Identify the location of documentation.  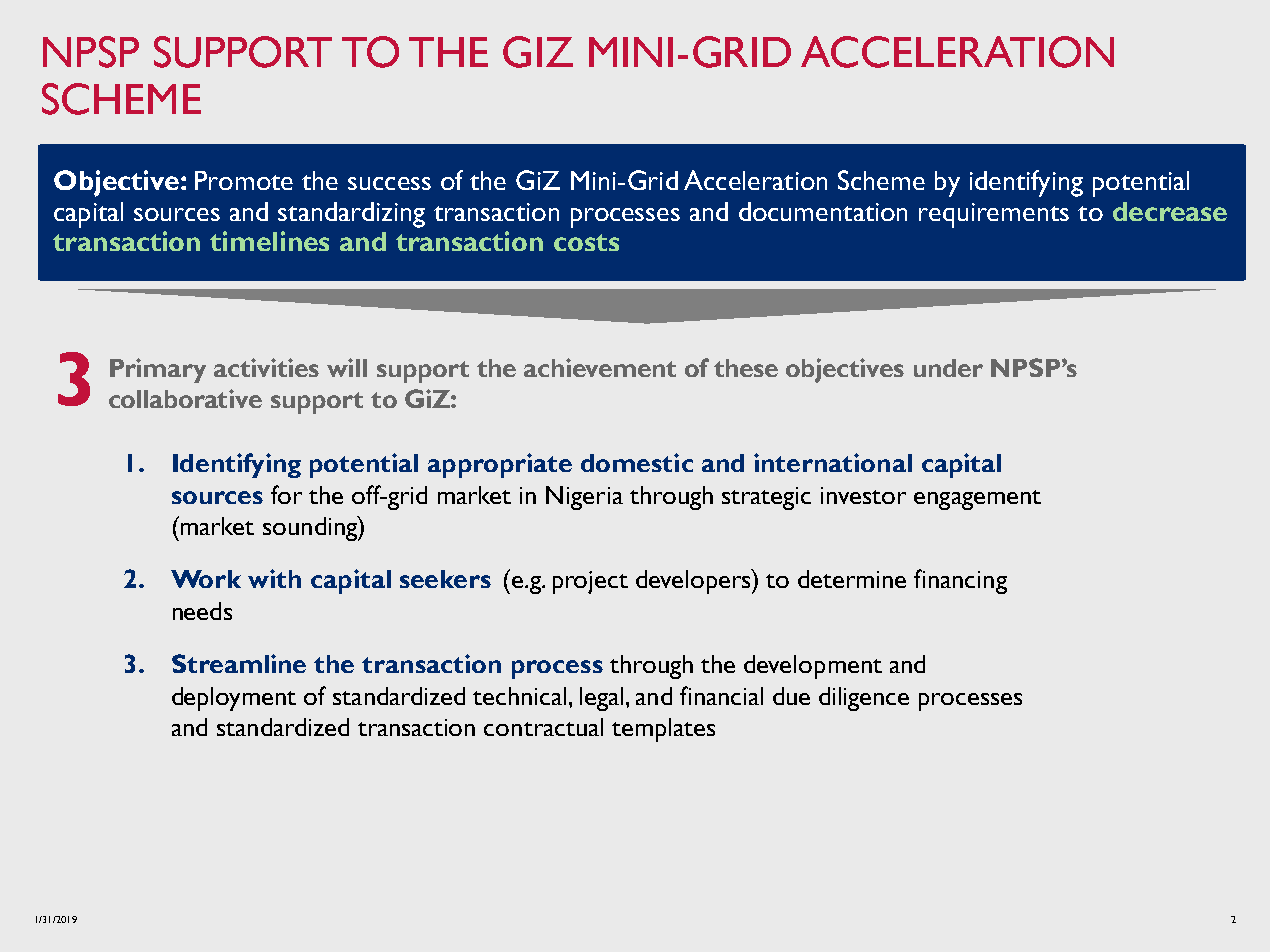
(823, 211).
